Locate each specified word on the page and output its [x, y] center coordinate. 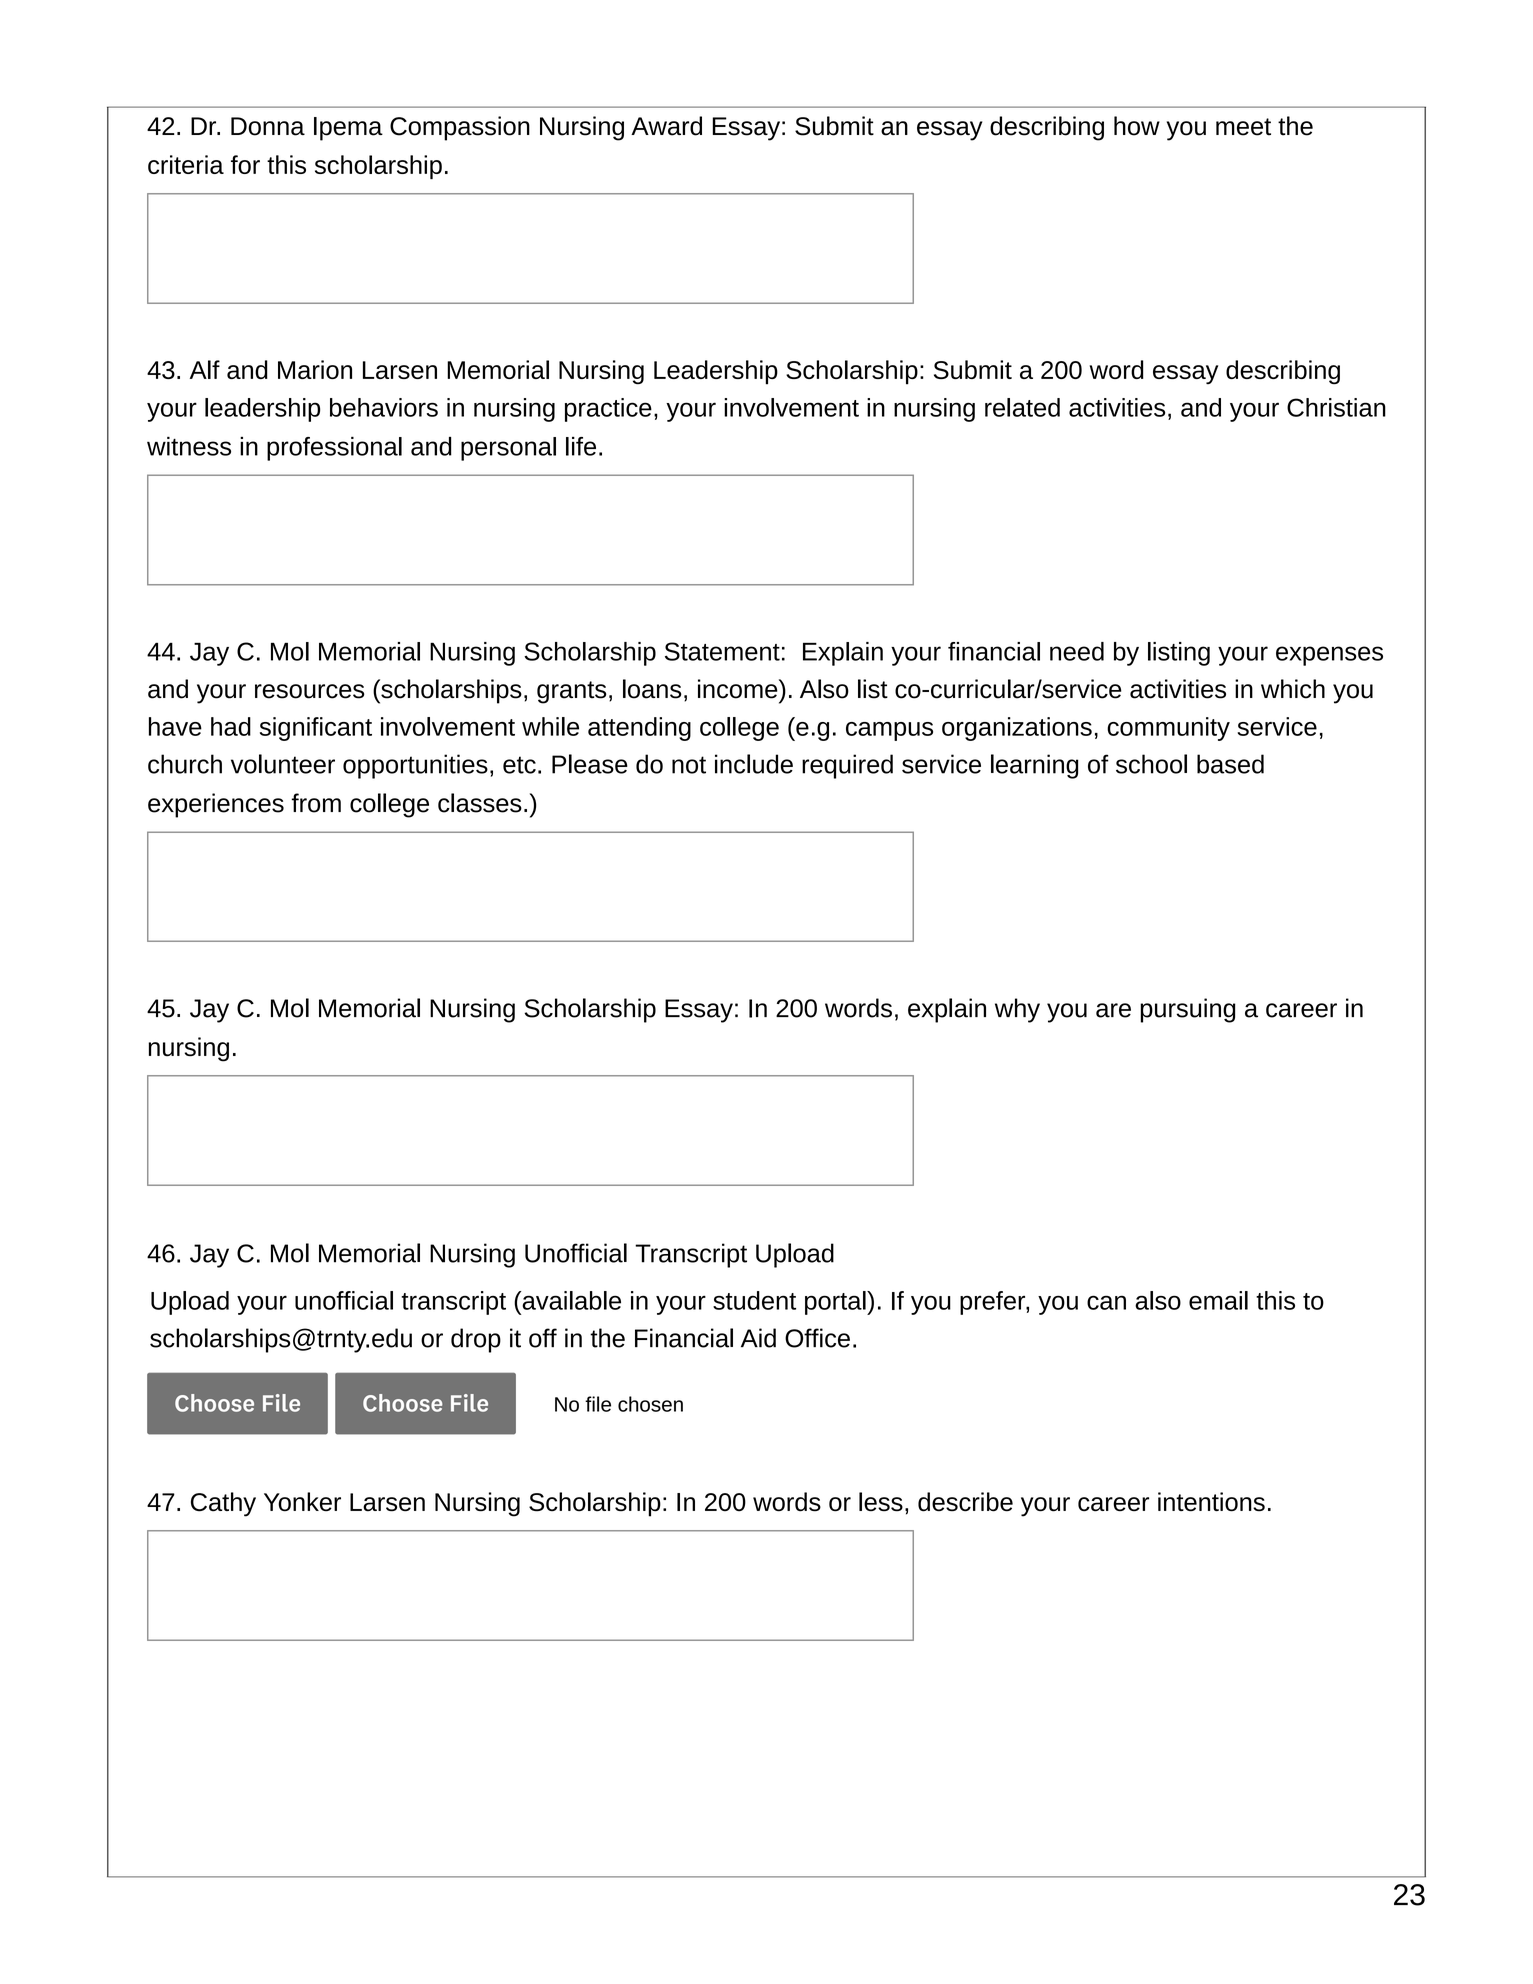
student [754, 1300]
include [754, 764]
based [1230, 764]
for [245, 164]
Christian [1336, 407]
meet [1243, 127]
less [881, 1502]
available [570, 1300]
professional [334, 449]
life [581, 446]
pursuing [1188, 1010]
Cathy [223, 1504]
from [316, 803]
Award [666, 126]
